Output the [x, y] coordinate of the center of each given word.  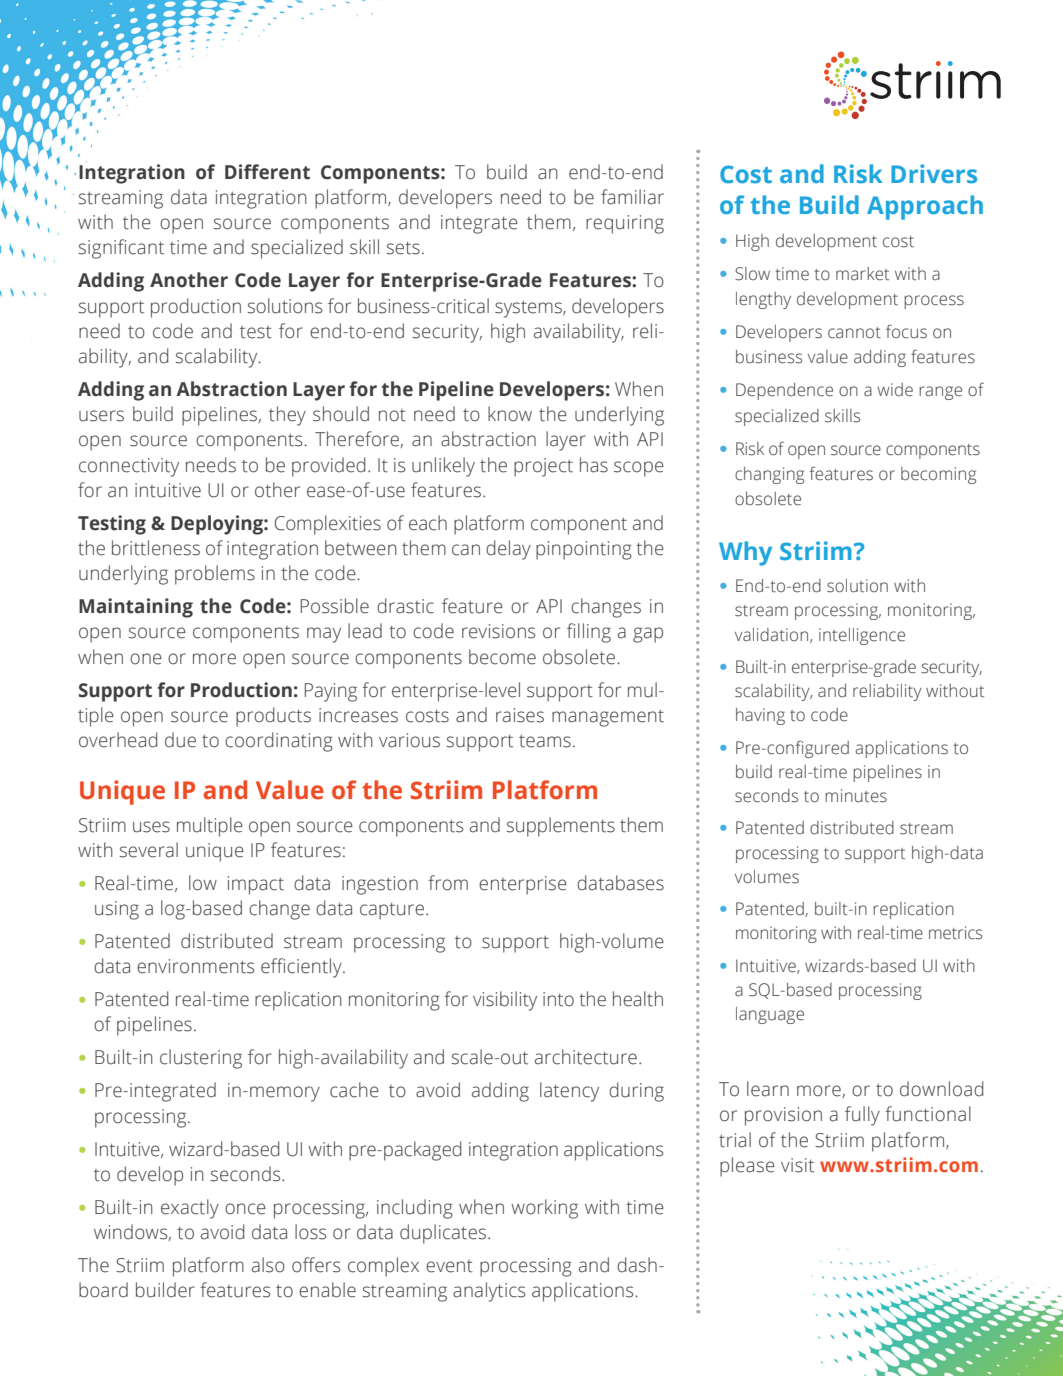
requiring [625, 224]
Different [267, 172]
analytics [489, 1292]
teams [545, 741]
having [760, 716]
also [268, 1265]
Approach [925, 207]
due [180, 740]
